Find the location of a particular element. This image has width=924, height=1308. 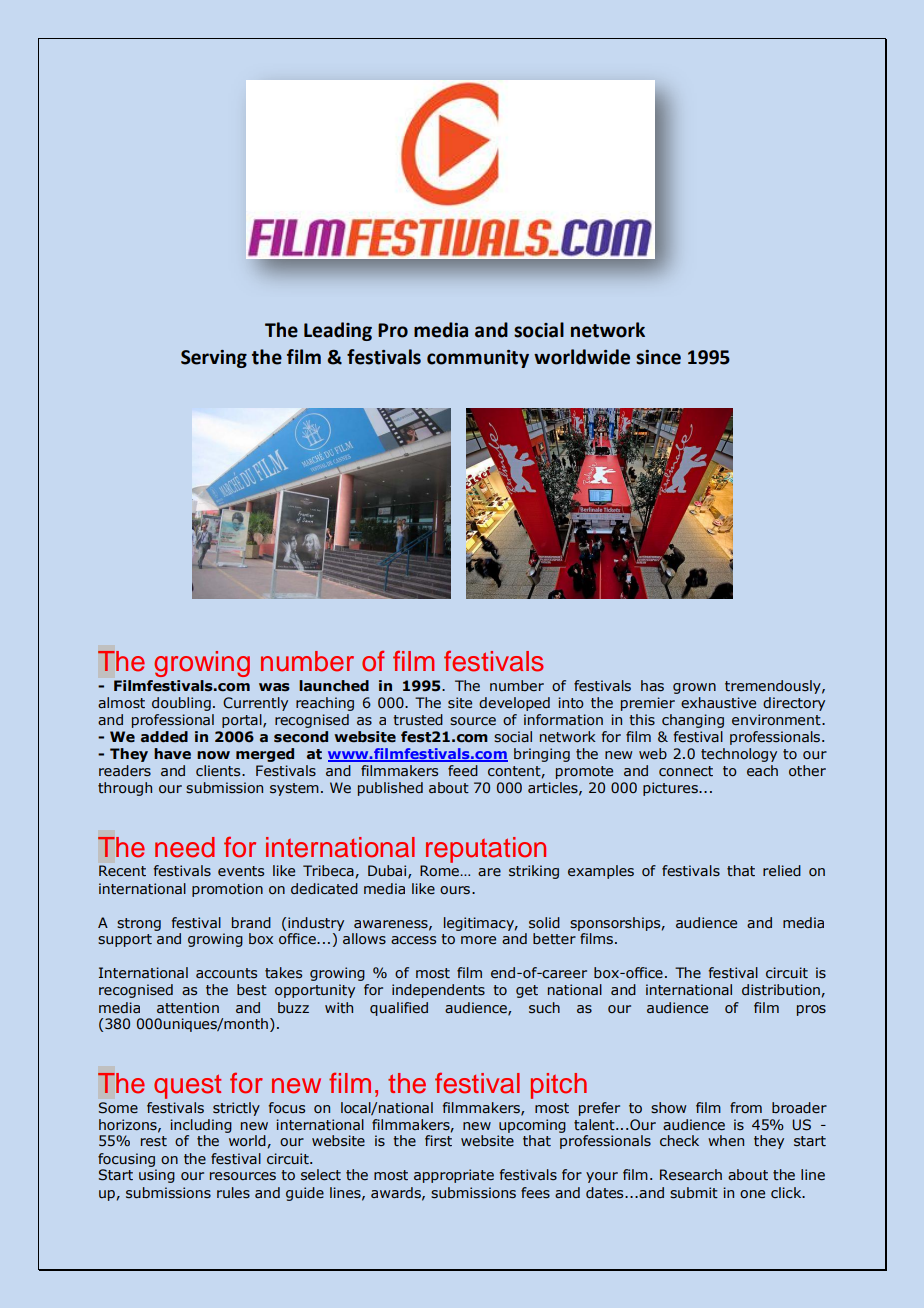

community is located at coordinates (478, 359).
